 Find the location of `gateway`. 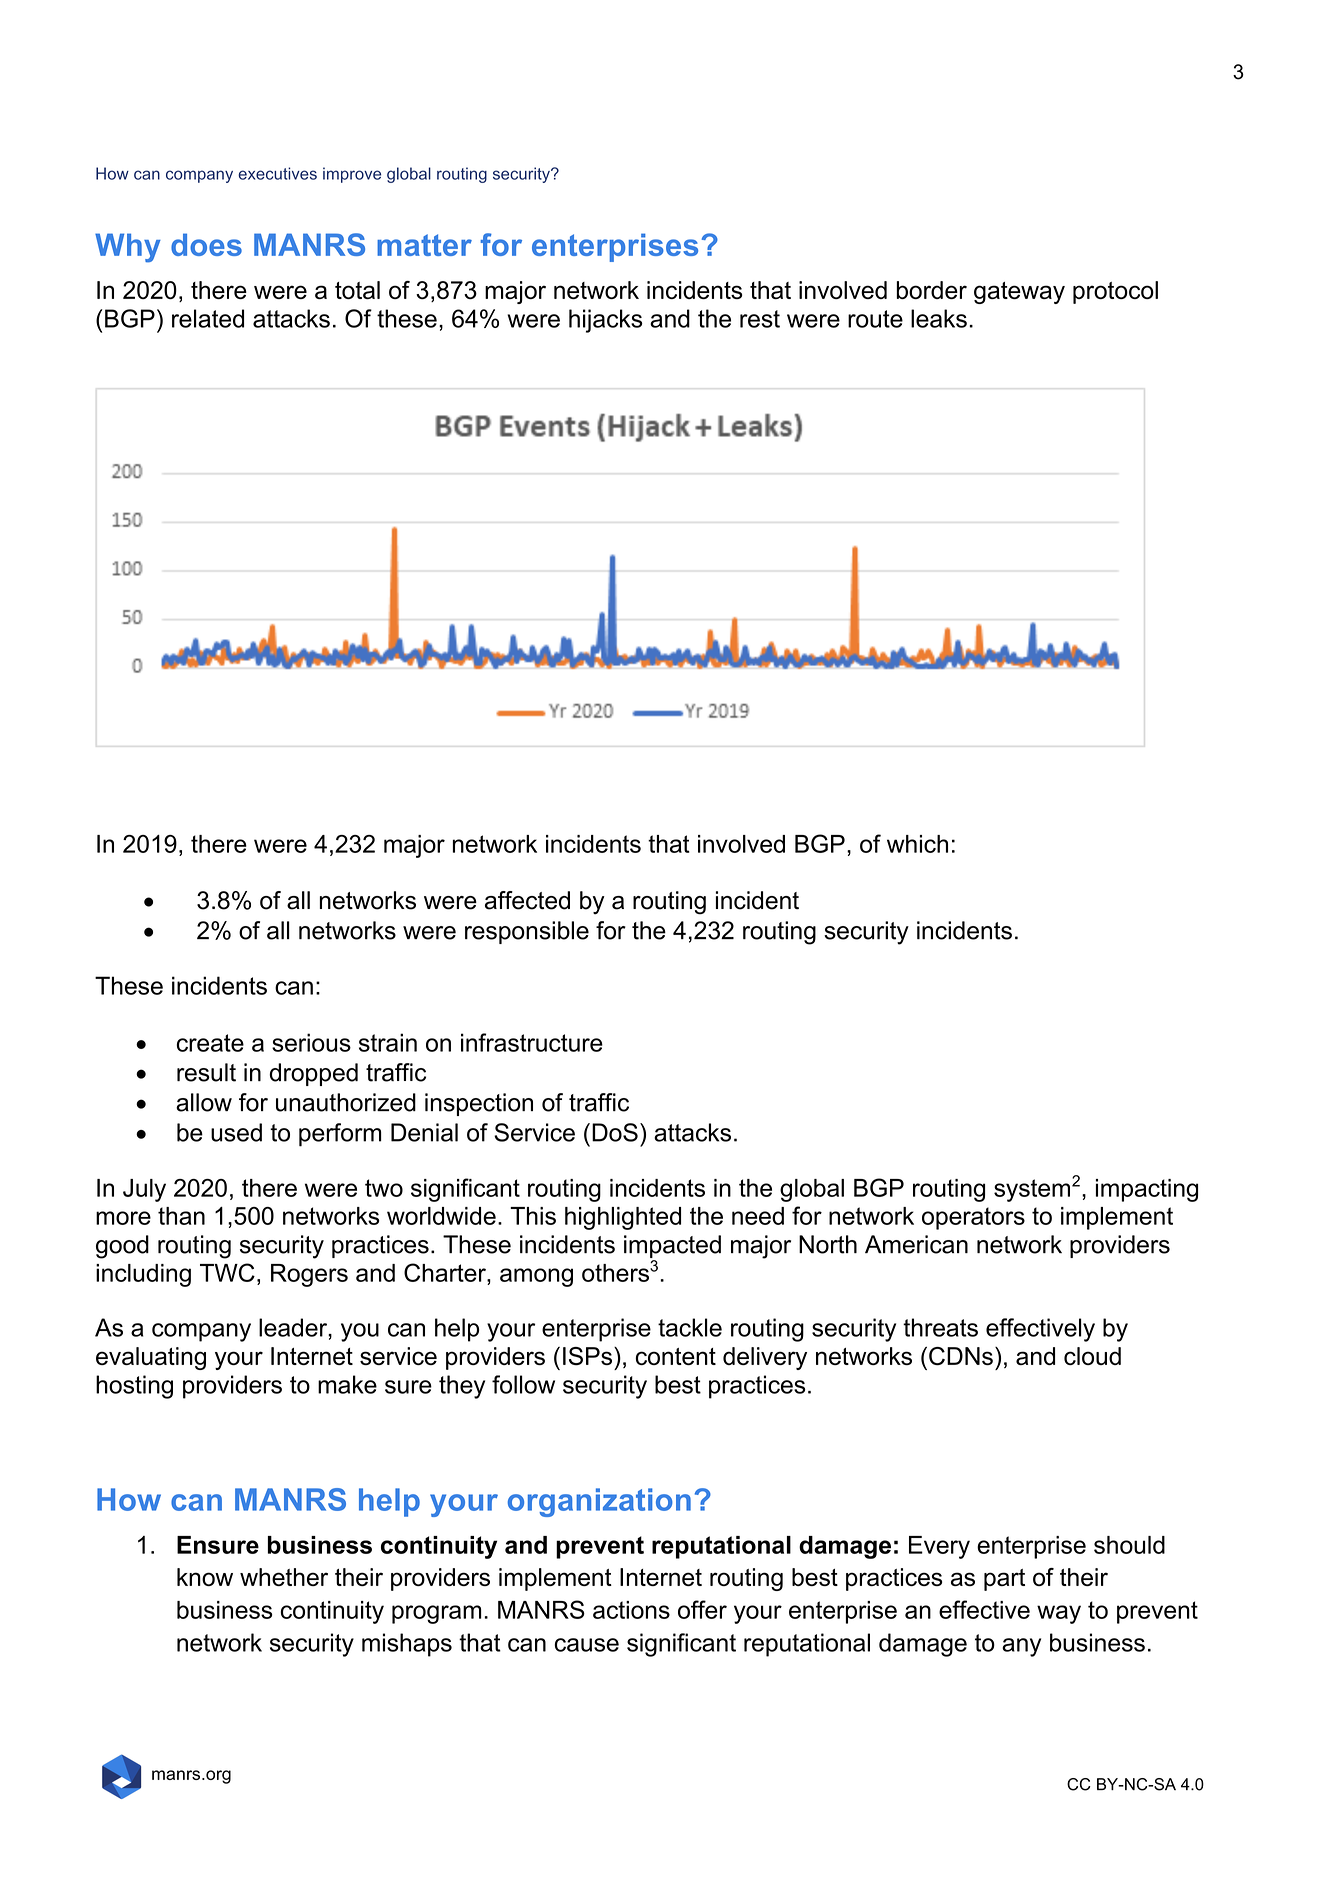

gateway is located at coordinates (1019, 293).
